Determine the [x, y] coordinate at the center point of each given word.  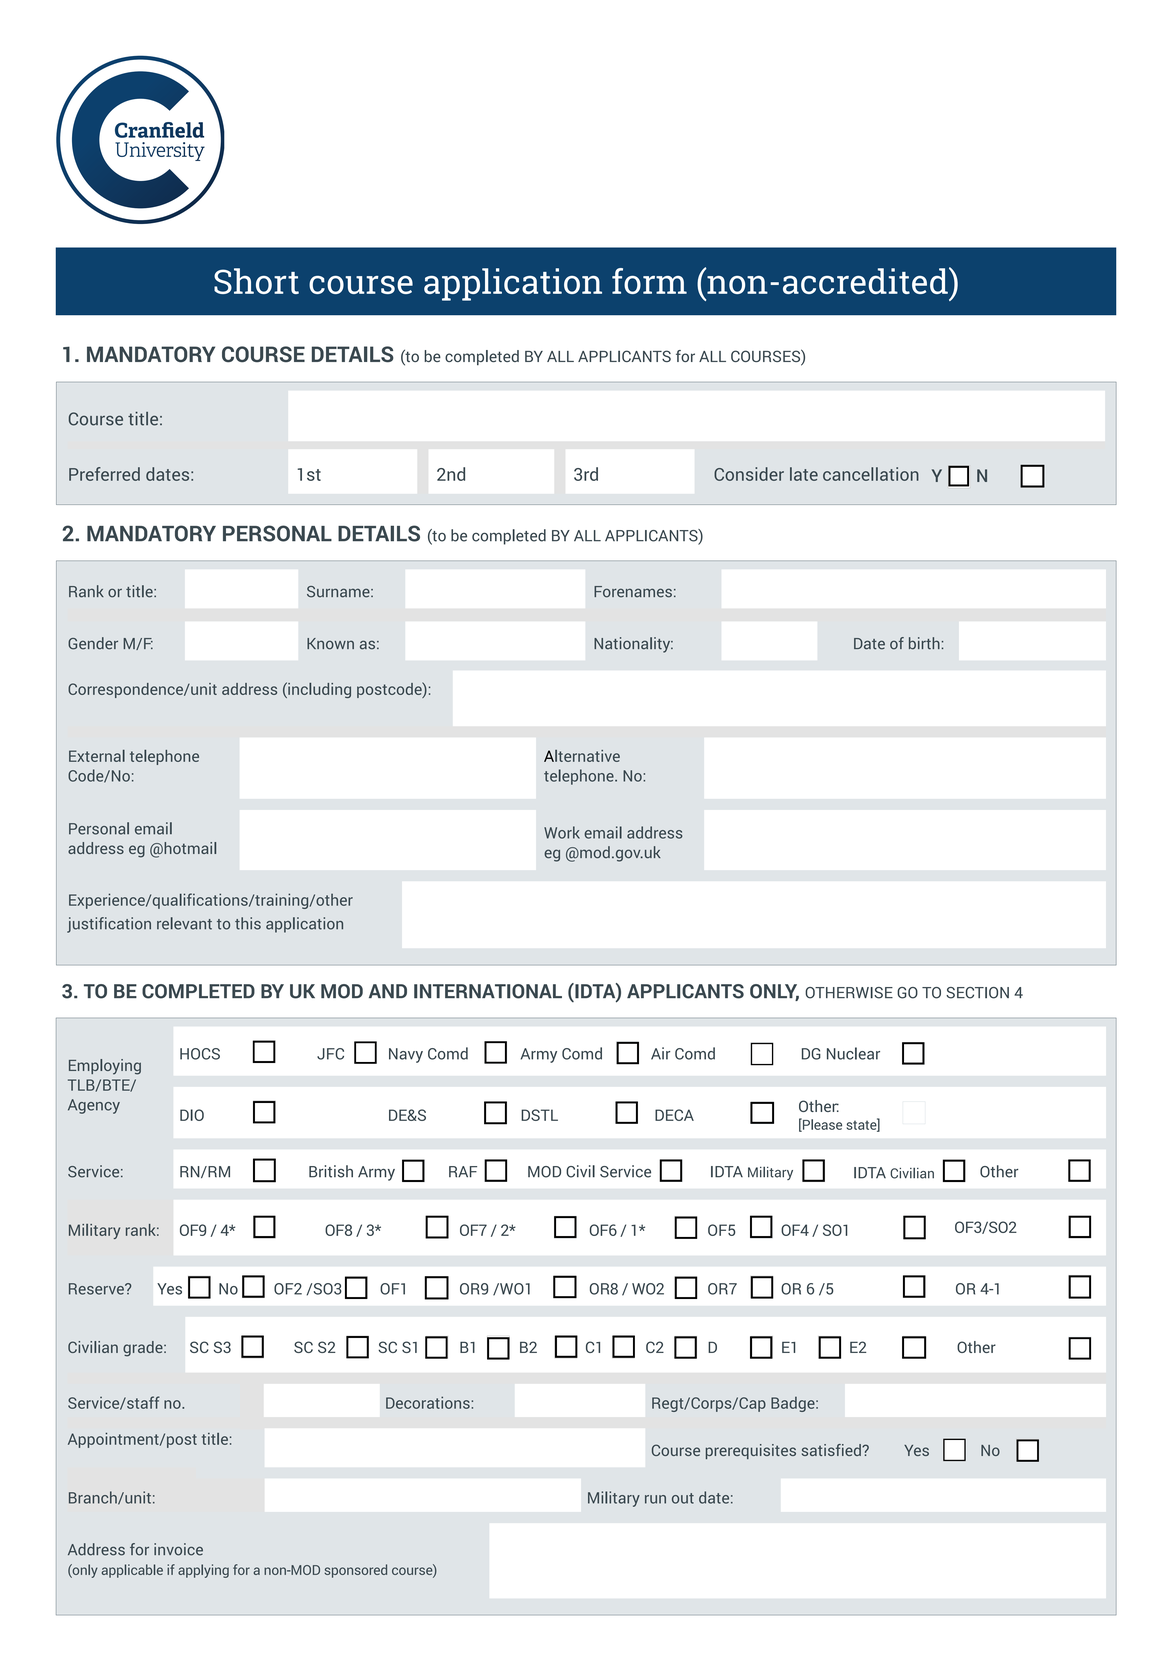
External [97, 756]
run [655, 1499]
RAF [463, 1172]
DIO [192, 1115]
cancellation [871, 474]
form [649, 281]
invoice [178, 1549]
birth [924, 643]
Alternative [582, 756]
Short [256, 281]
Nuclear [853, 1053]
